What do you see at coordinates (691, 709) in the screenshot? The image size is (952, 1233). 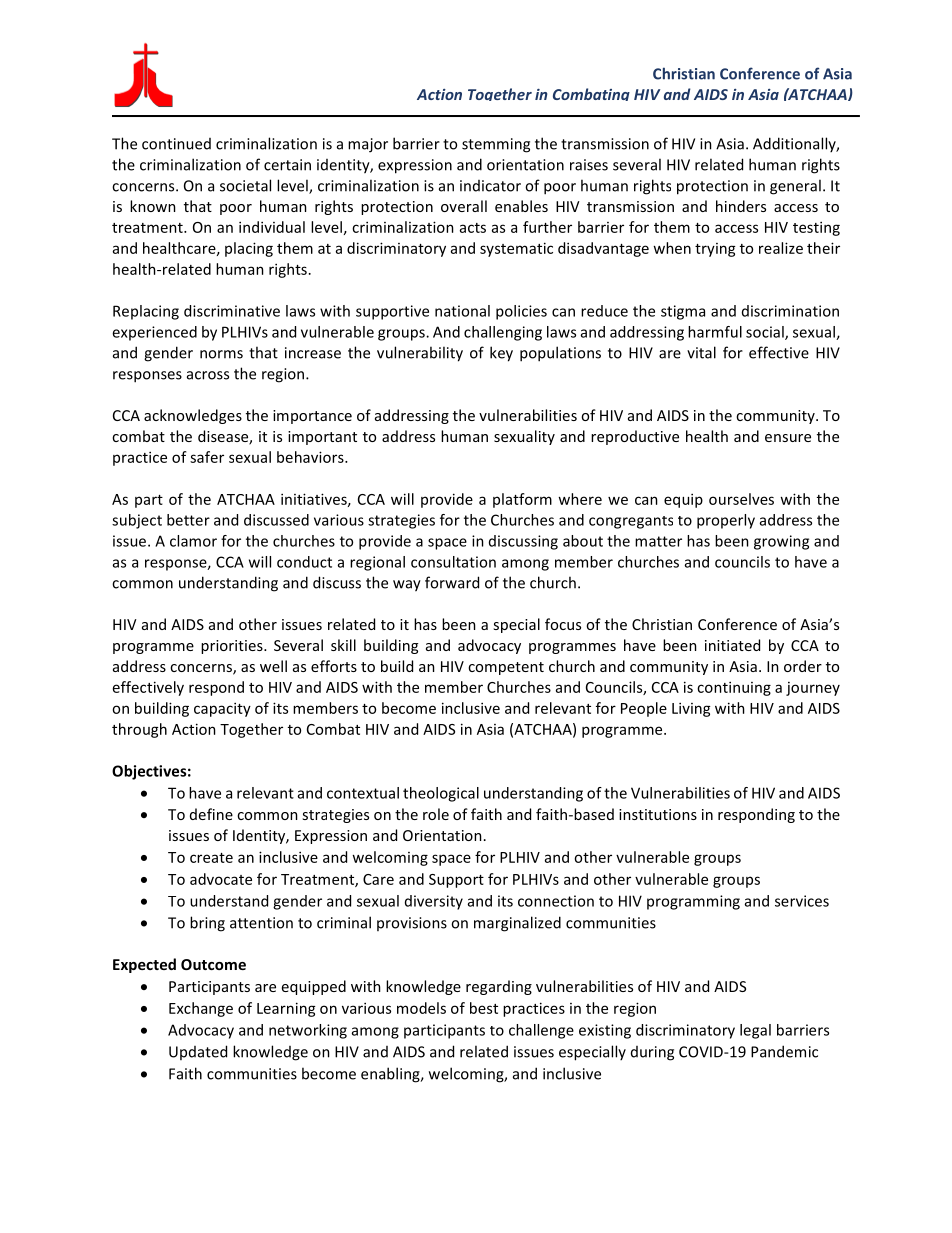 I see `Living` at bounding box center [691, 709].
